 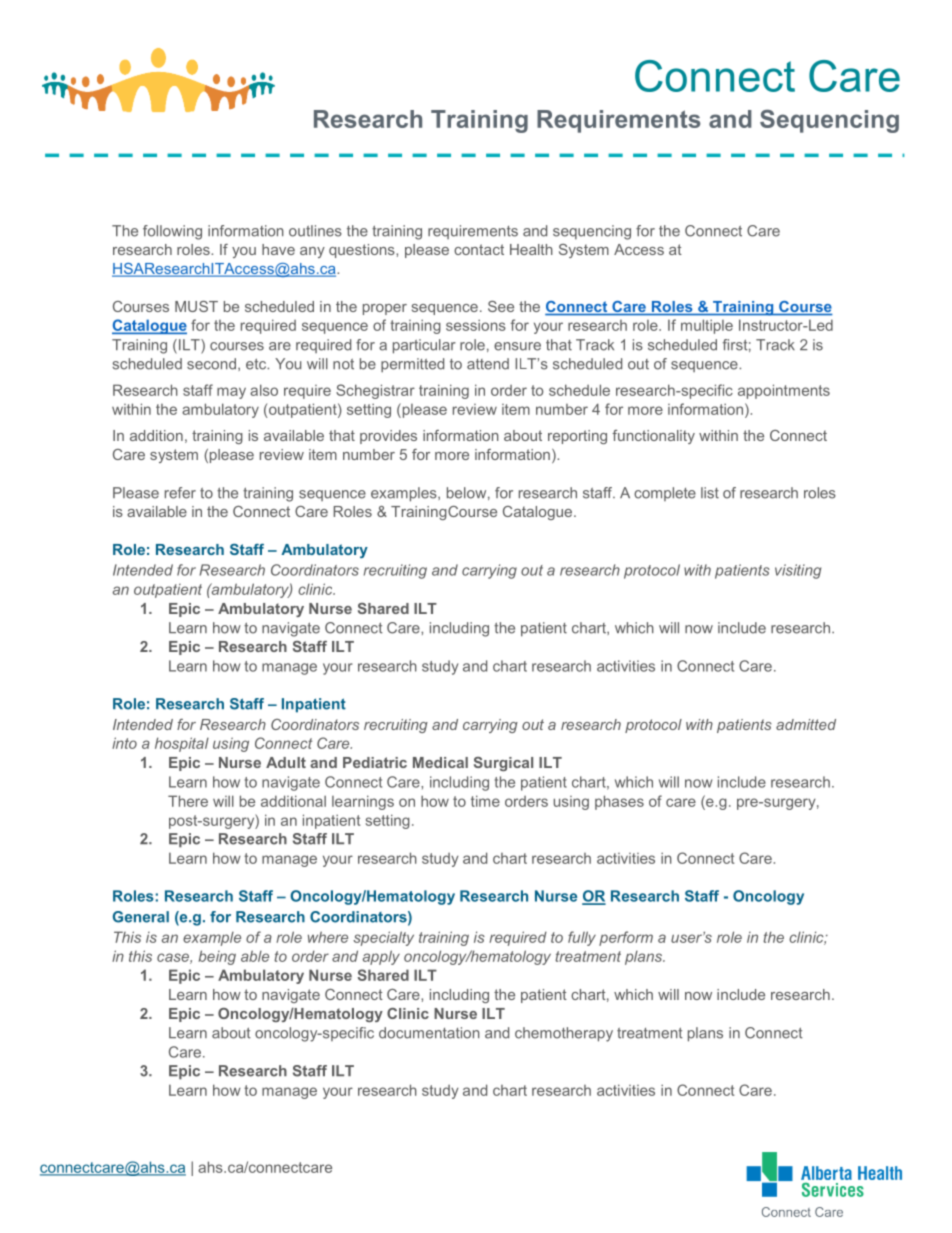 I want to click on hospital, so click(x=182, y=744).
